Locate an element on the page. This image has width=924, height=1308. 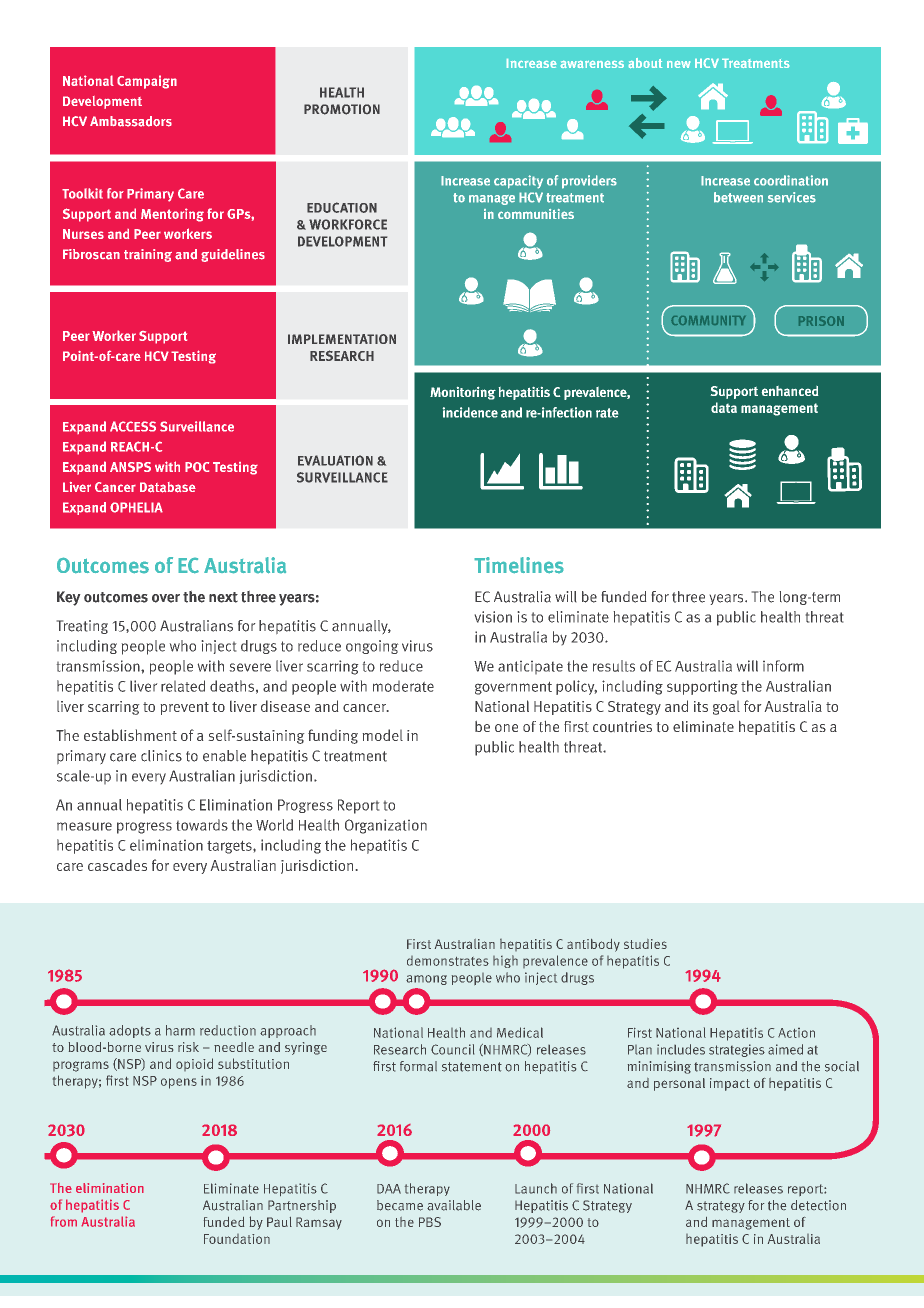
available is located at coordinates (454, 1205).
